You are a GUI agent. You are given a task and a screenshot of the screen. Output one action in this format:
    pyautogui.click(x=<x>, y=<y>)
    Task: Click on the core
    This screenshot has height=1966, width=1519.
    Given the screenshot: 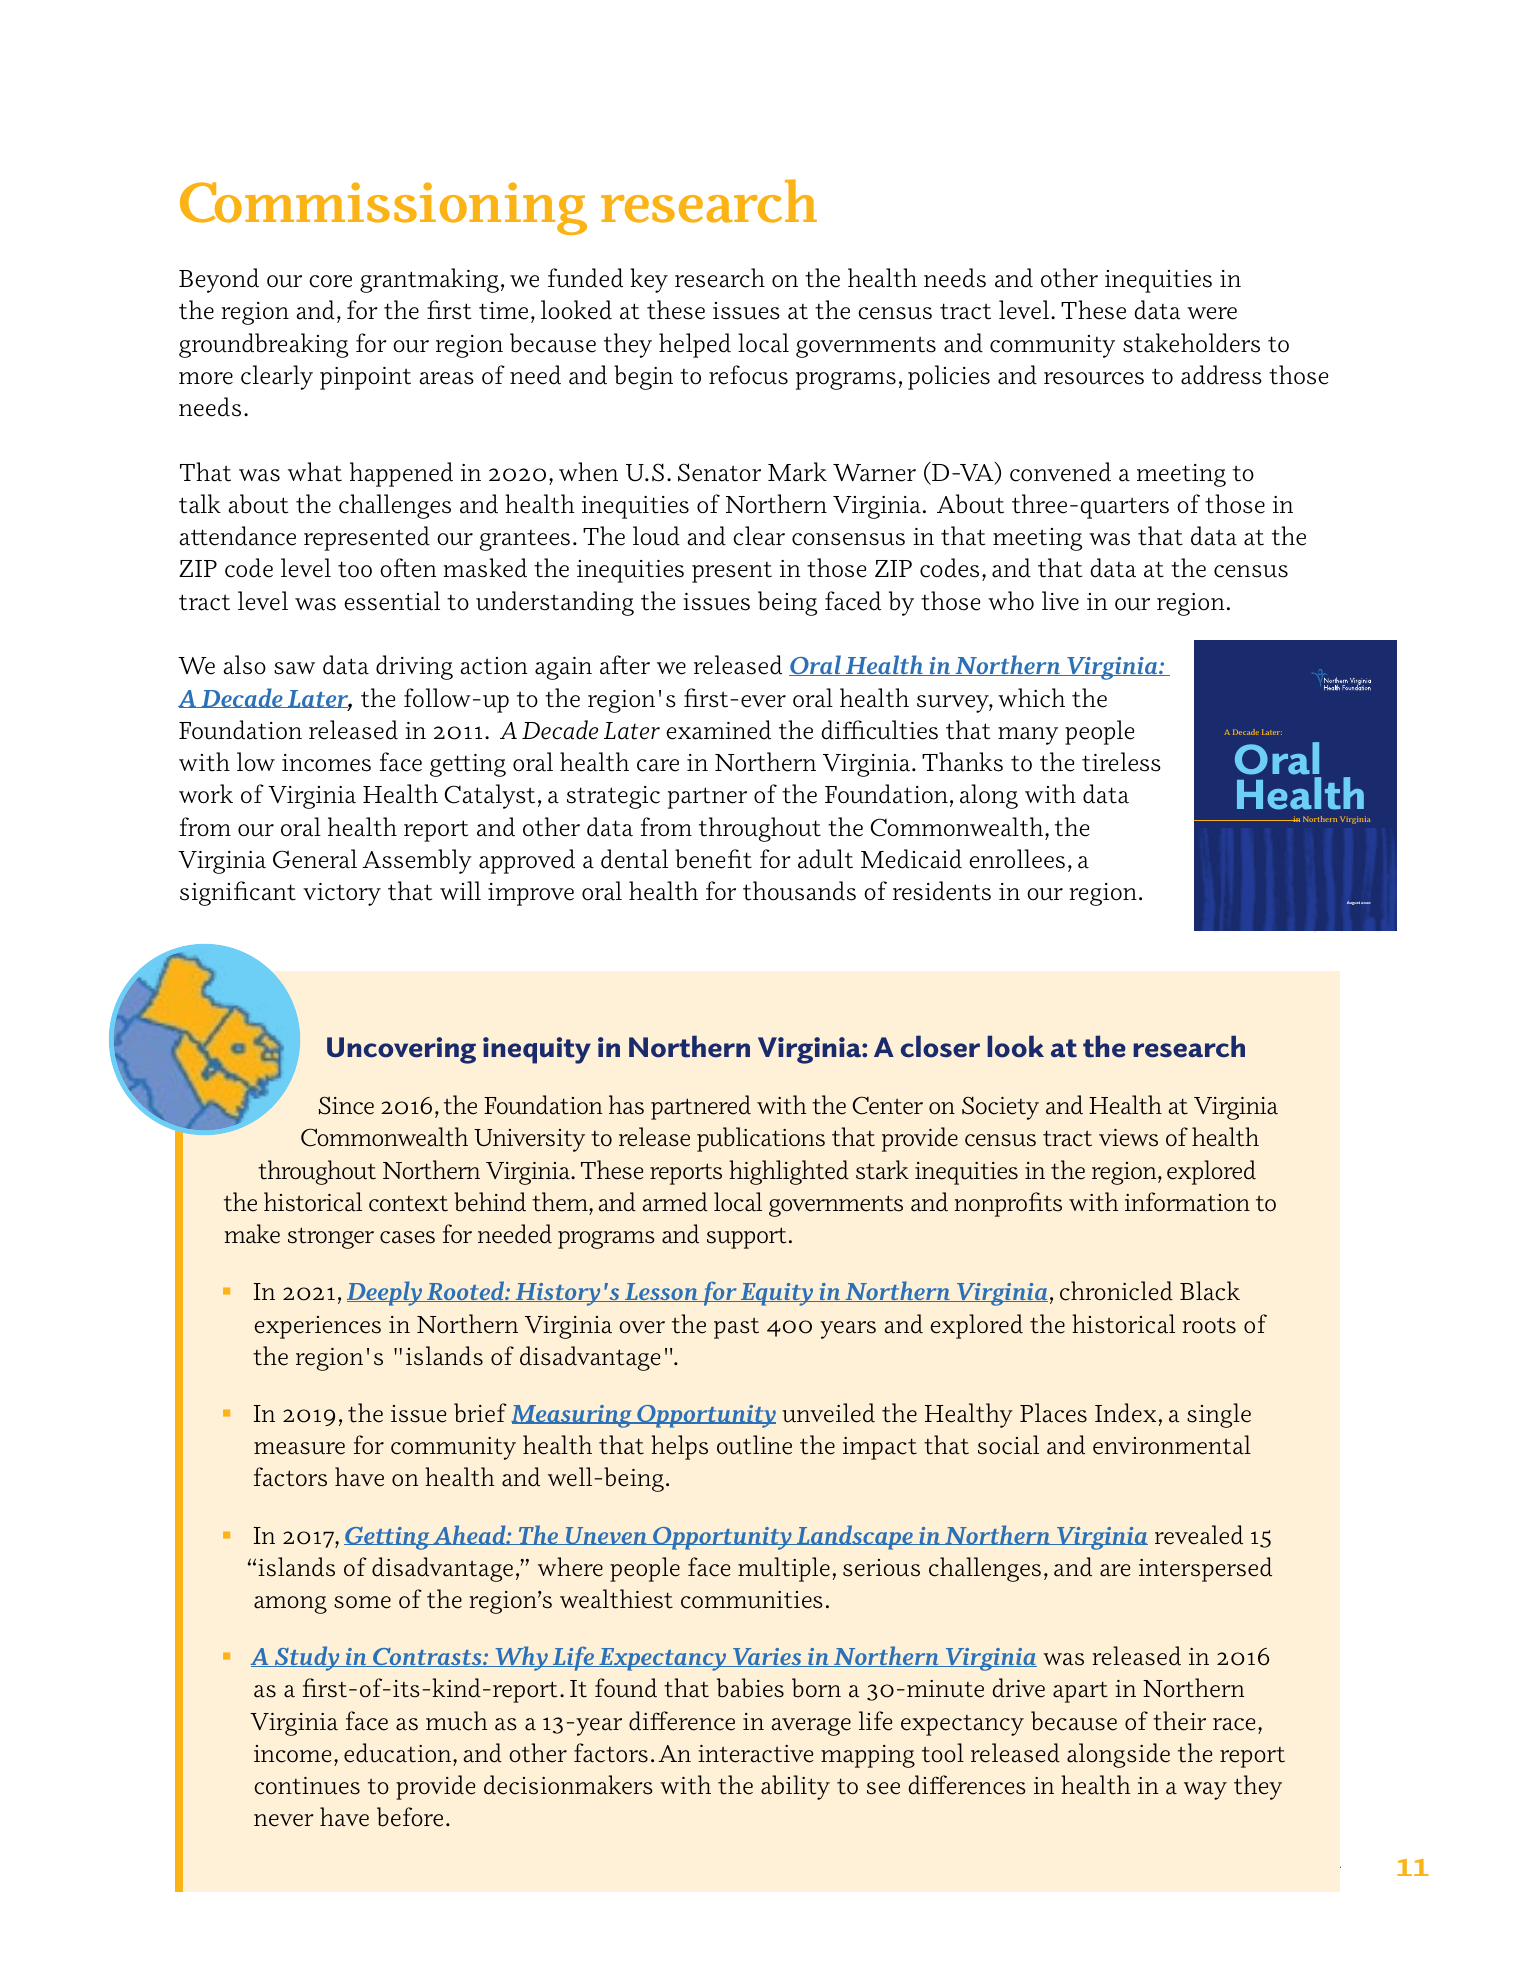 What is the action you would take?
    pyautogui.click(x=330, y=281)
